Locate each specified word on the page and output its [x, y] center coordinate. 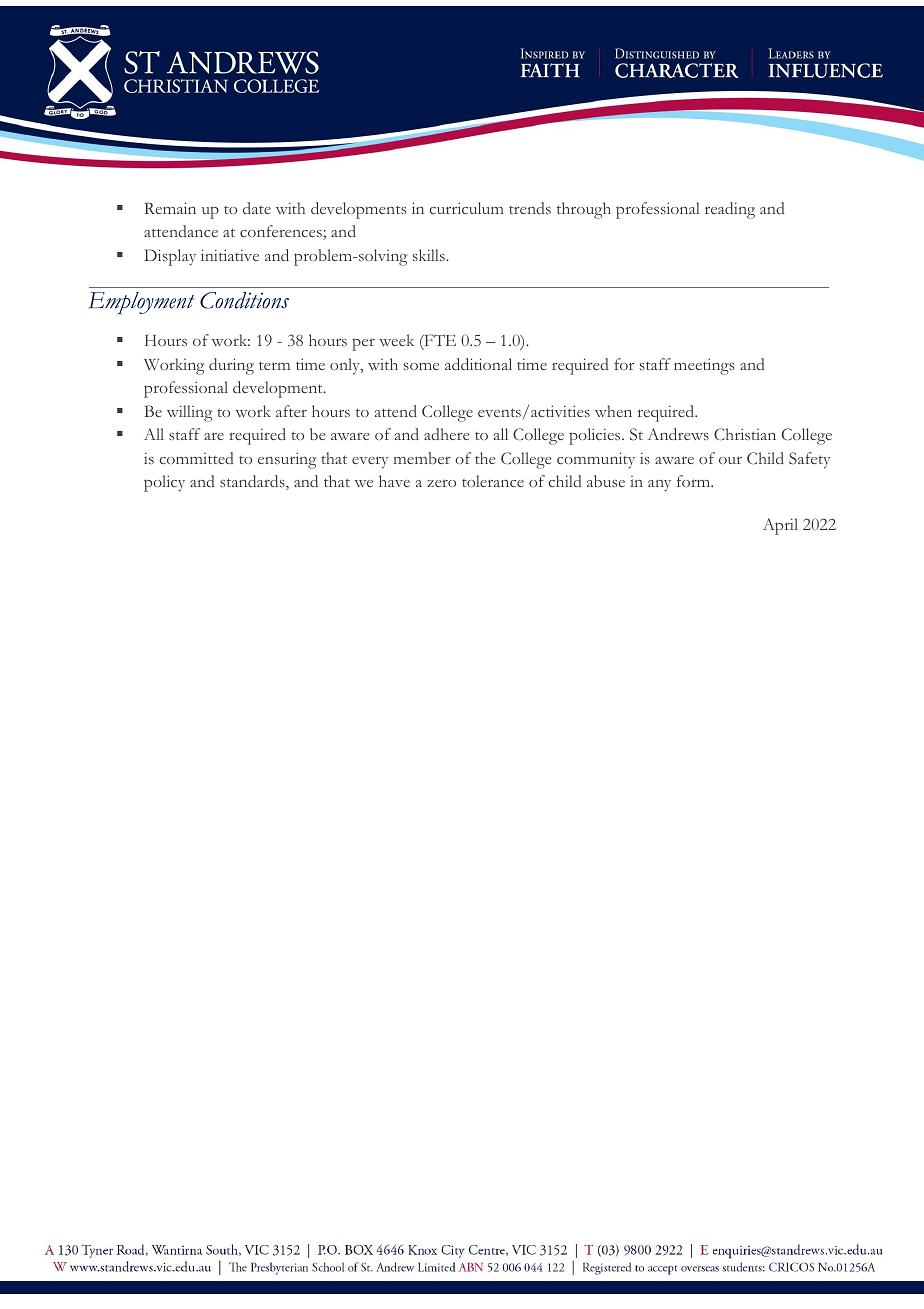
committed [196, 458]
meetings [704, 366]
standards [253, 482]
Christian [745, 434]
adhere [446, 434]
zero [441, 483]
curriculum [466, 208]
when [613, 411]
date [257, 208]
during [231, 366]
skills [430, 255]
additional [478, 364]
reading [730, 210]
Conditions [244, 300]
